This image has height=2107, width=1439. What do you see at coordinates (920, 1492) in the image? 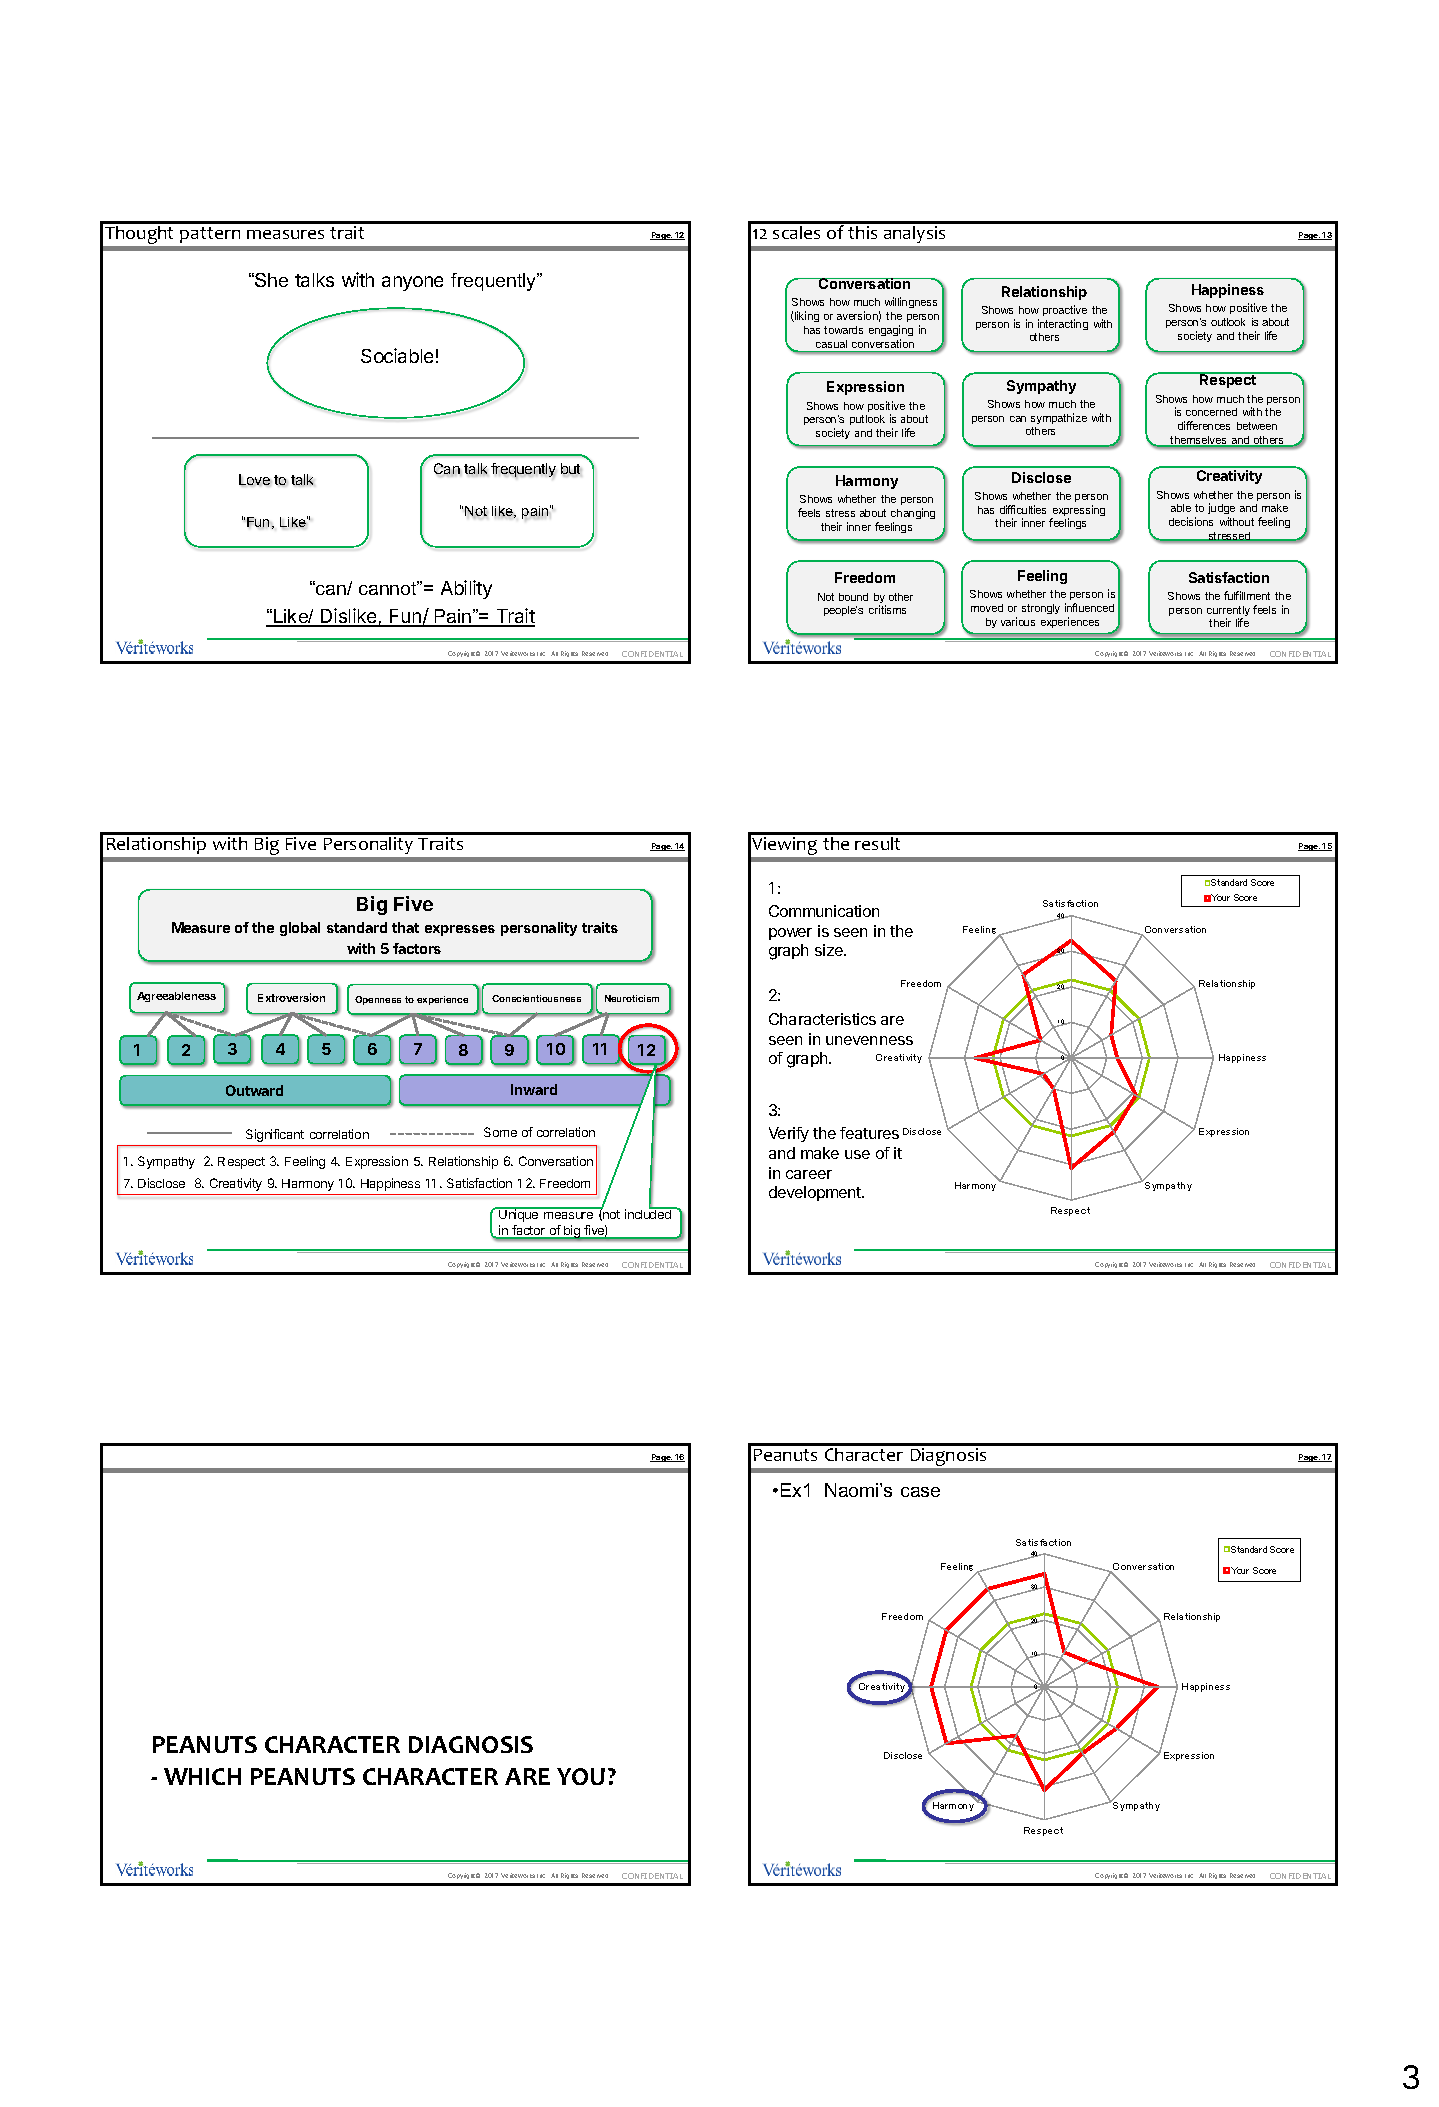
I see `case` at bounding box center [920, 1492].
